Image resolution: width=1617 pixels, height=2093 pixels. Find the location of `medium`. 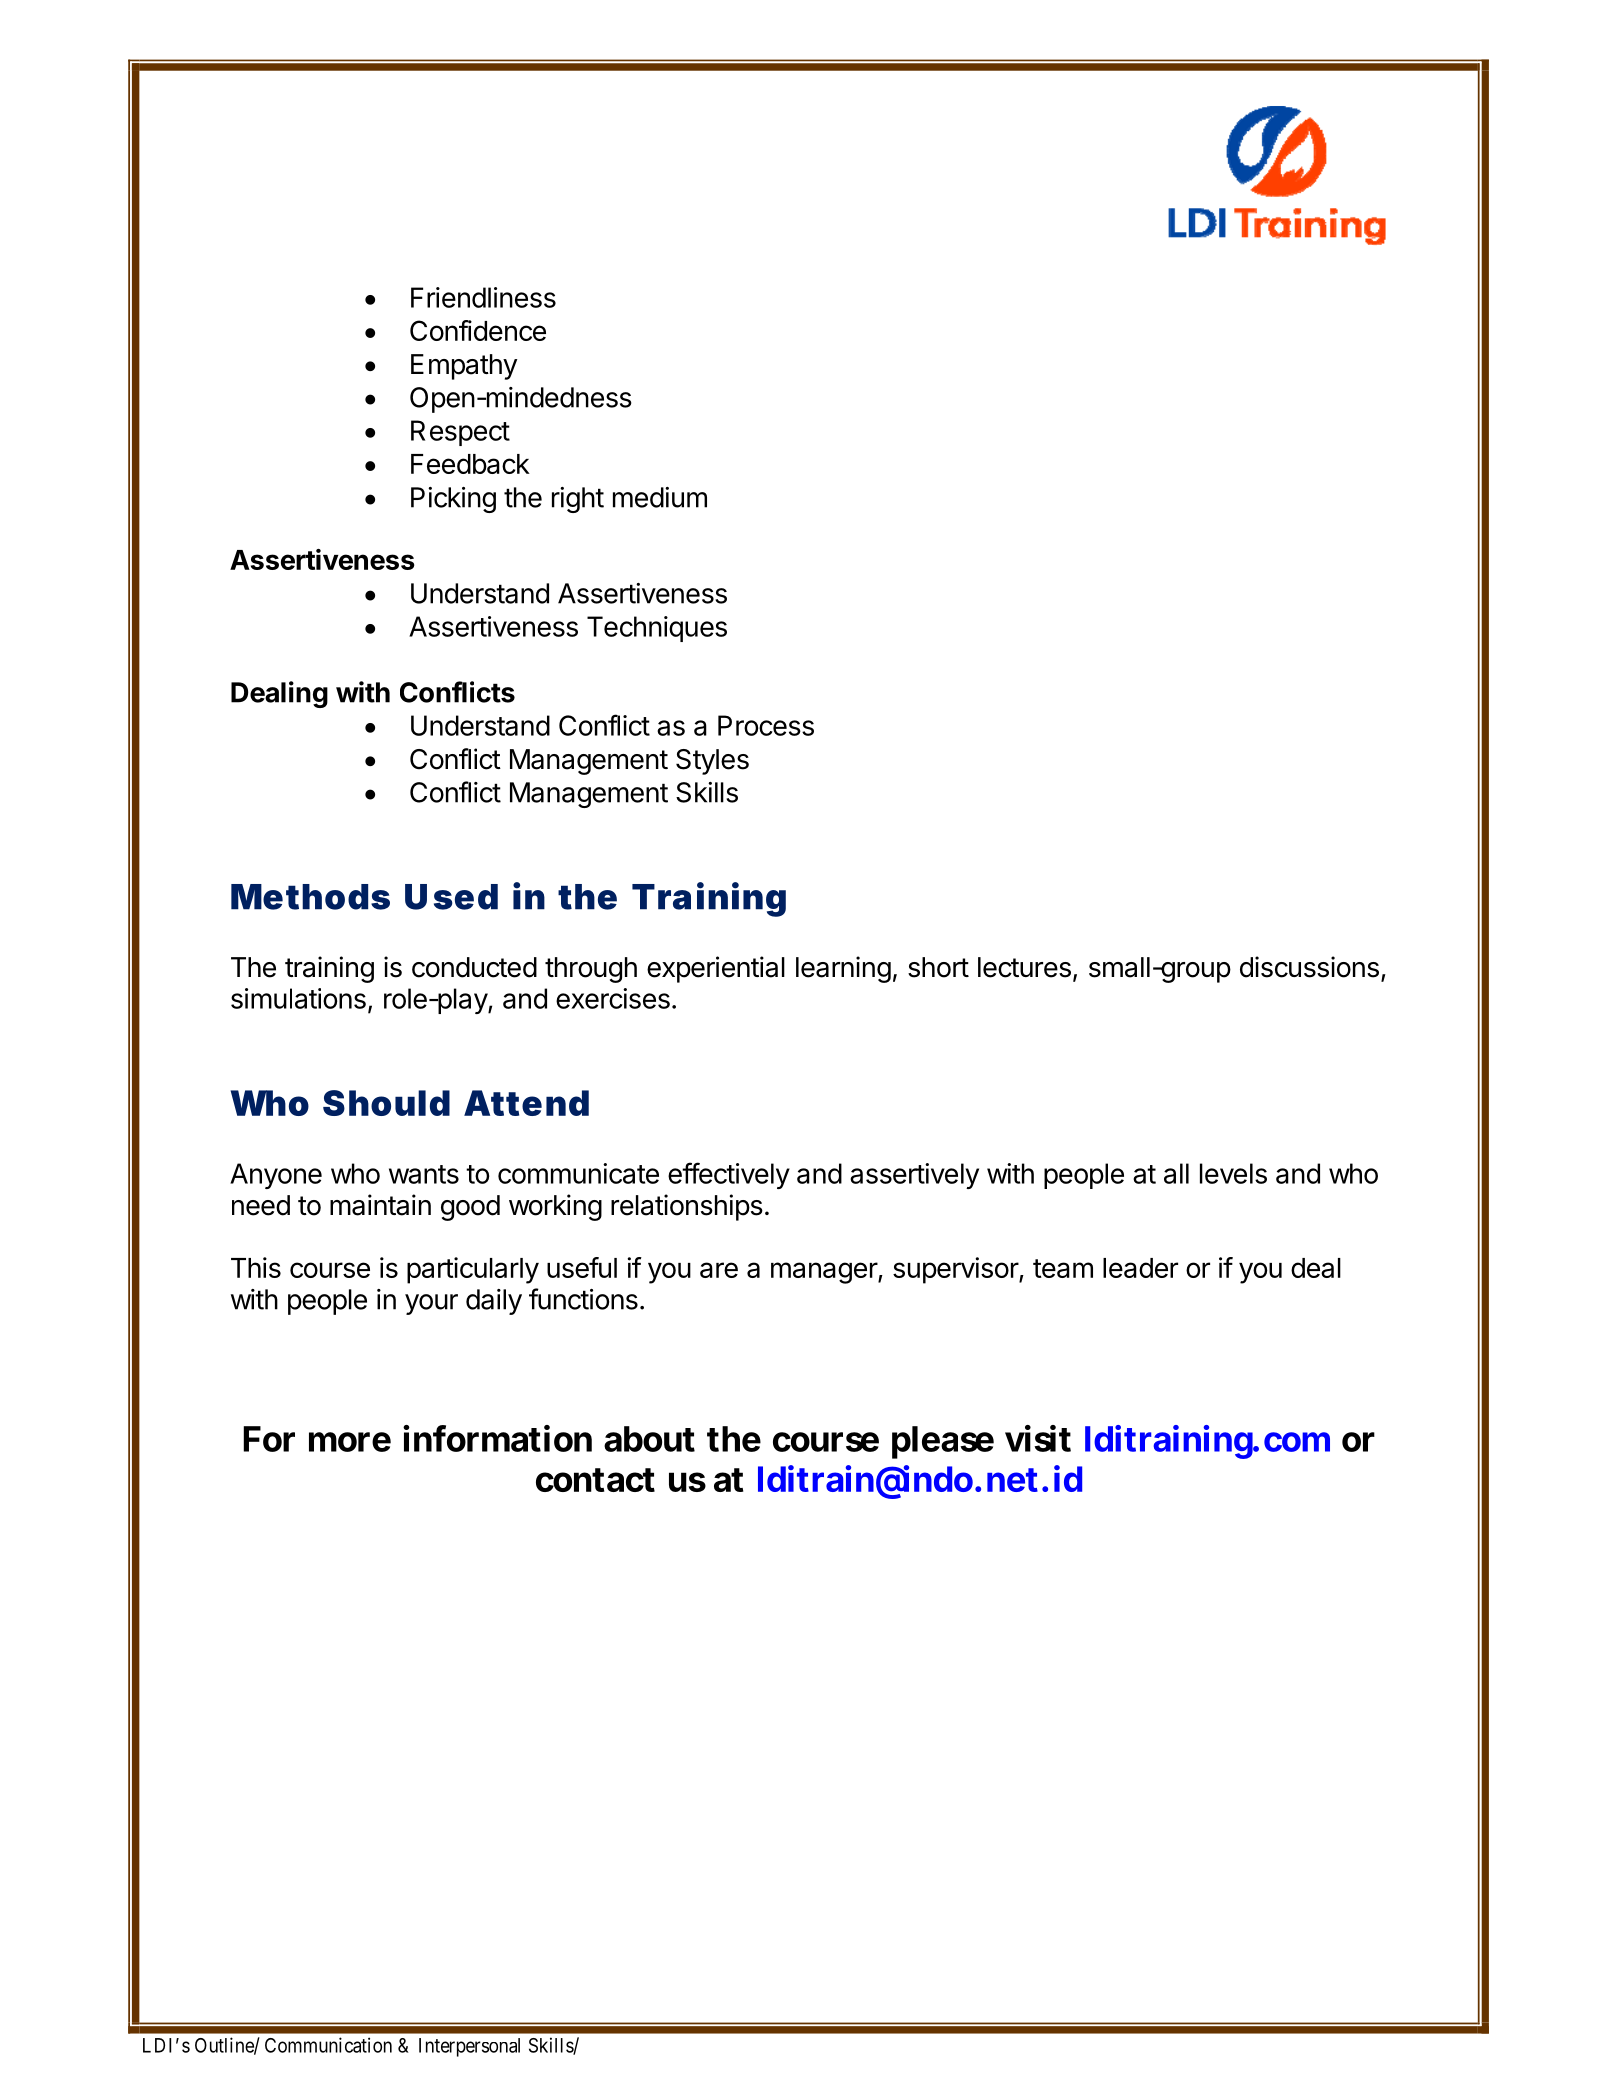

medium is located at coordinates (660, 497).
